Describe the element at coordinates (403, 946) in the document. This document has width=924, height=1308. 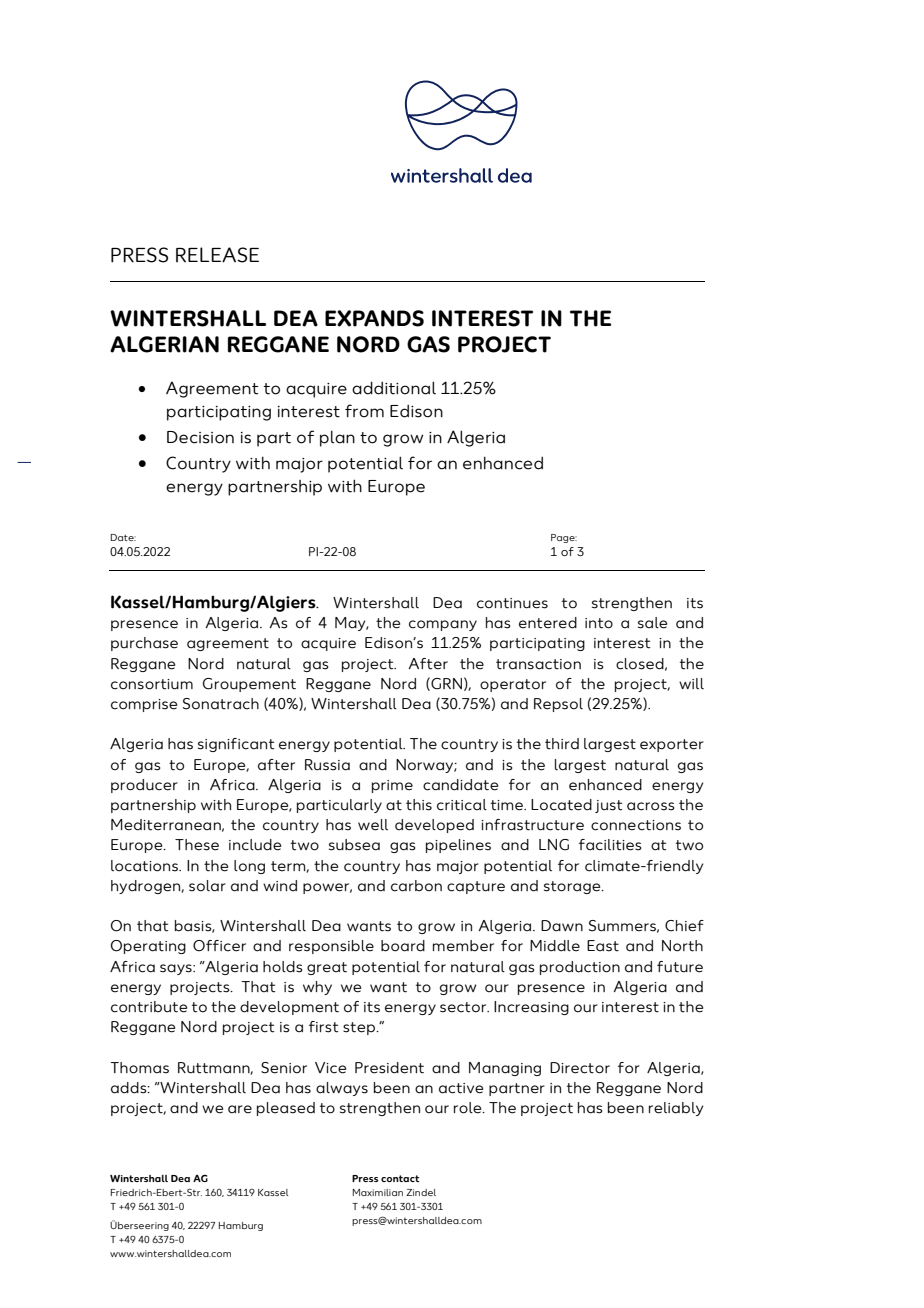
I see `board` at that location.
